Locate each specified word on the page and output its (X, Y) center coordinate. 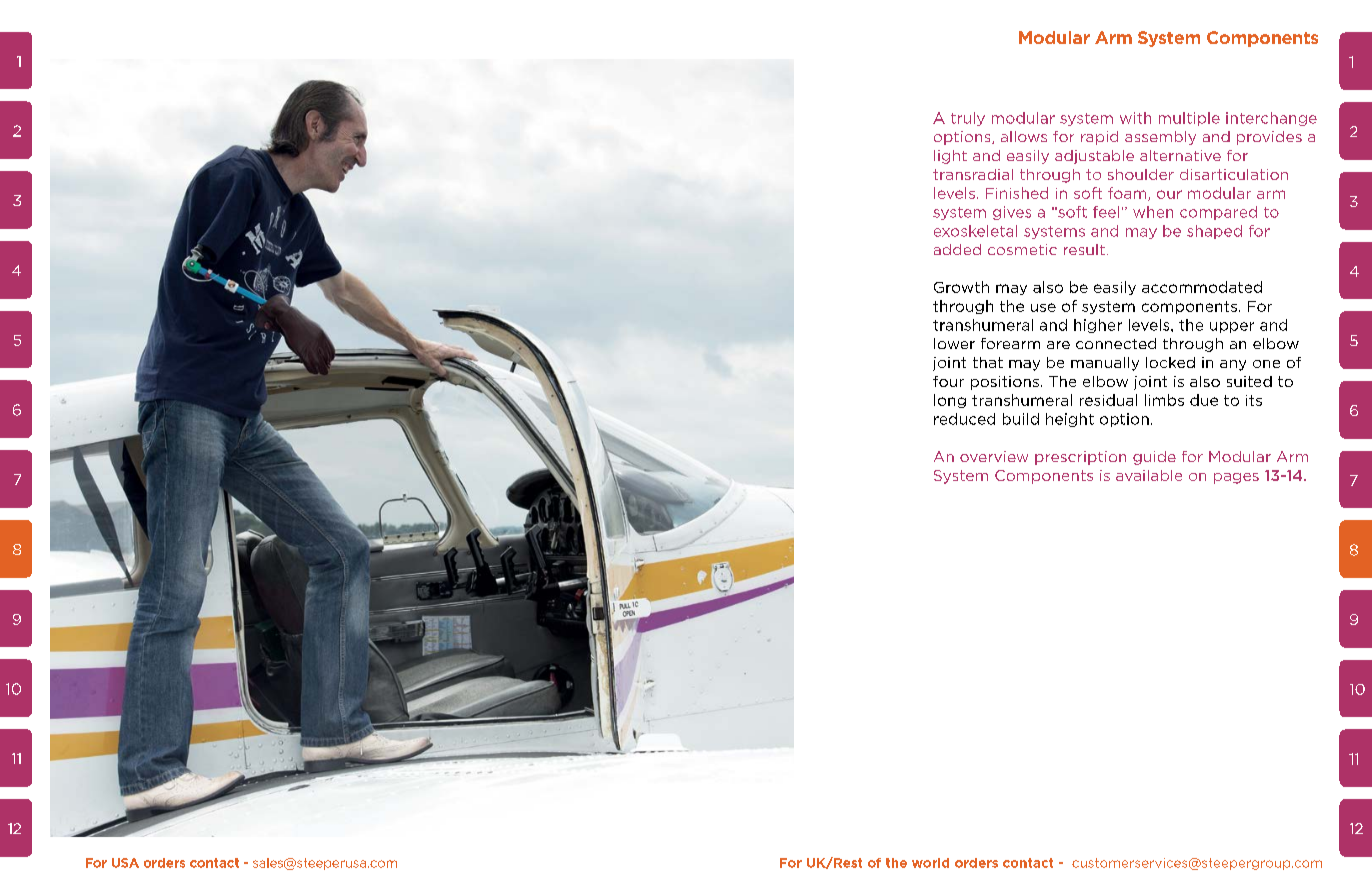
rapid (1099, 138)
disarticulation (1234, 174)
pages (1236, 478)
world (930, 863)
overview (994, 456)
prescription (1080, 458)
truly (968, 119)
